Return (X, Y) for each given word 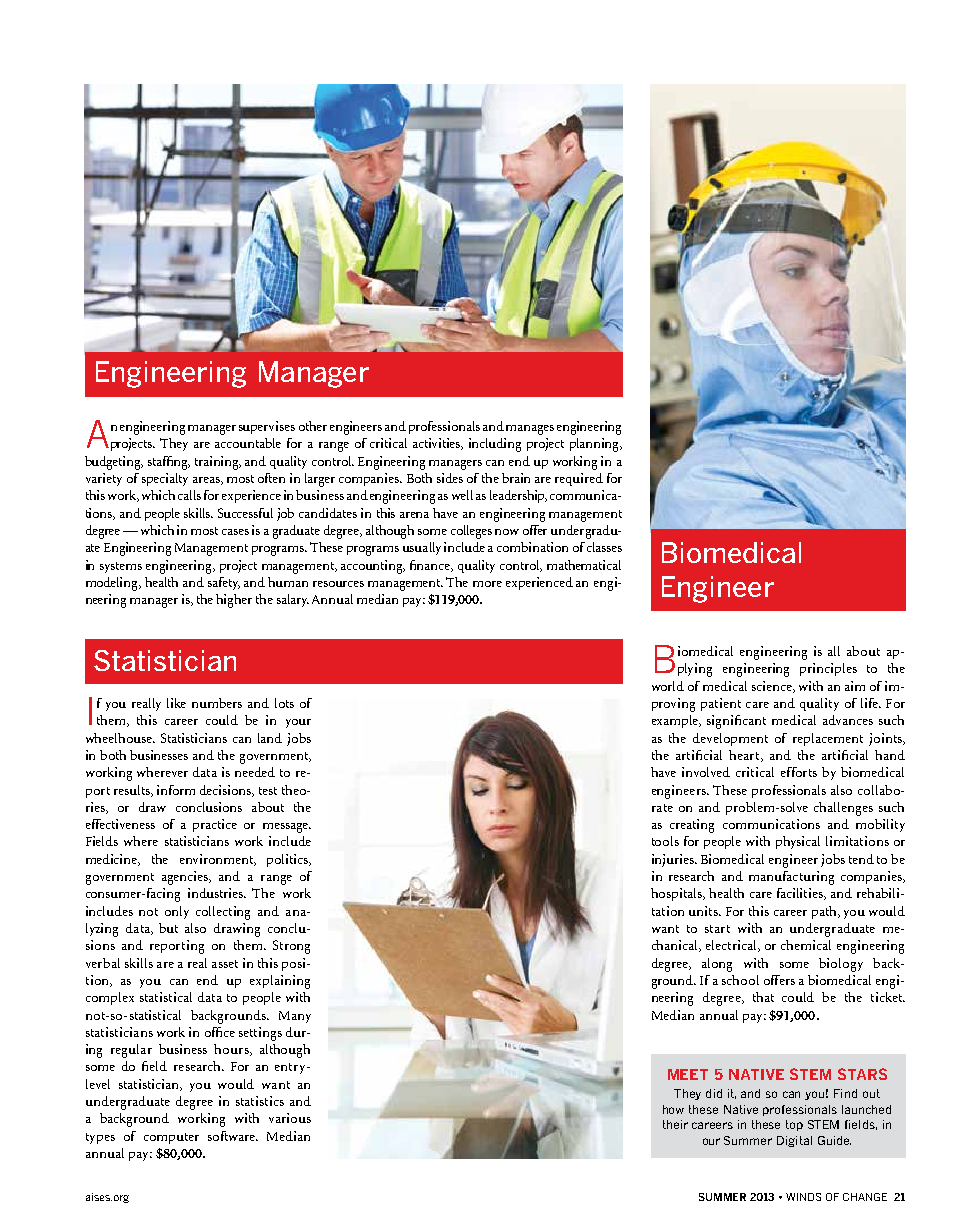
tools (665, 841)
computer (171, 1138)
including (495, 445)
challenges (843, 809)
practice (215, 825)
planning (596, 445)
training (218, 463)
